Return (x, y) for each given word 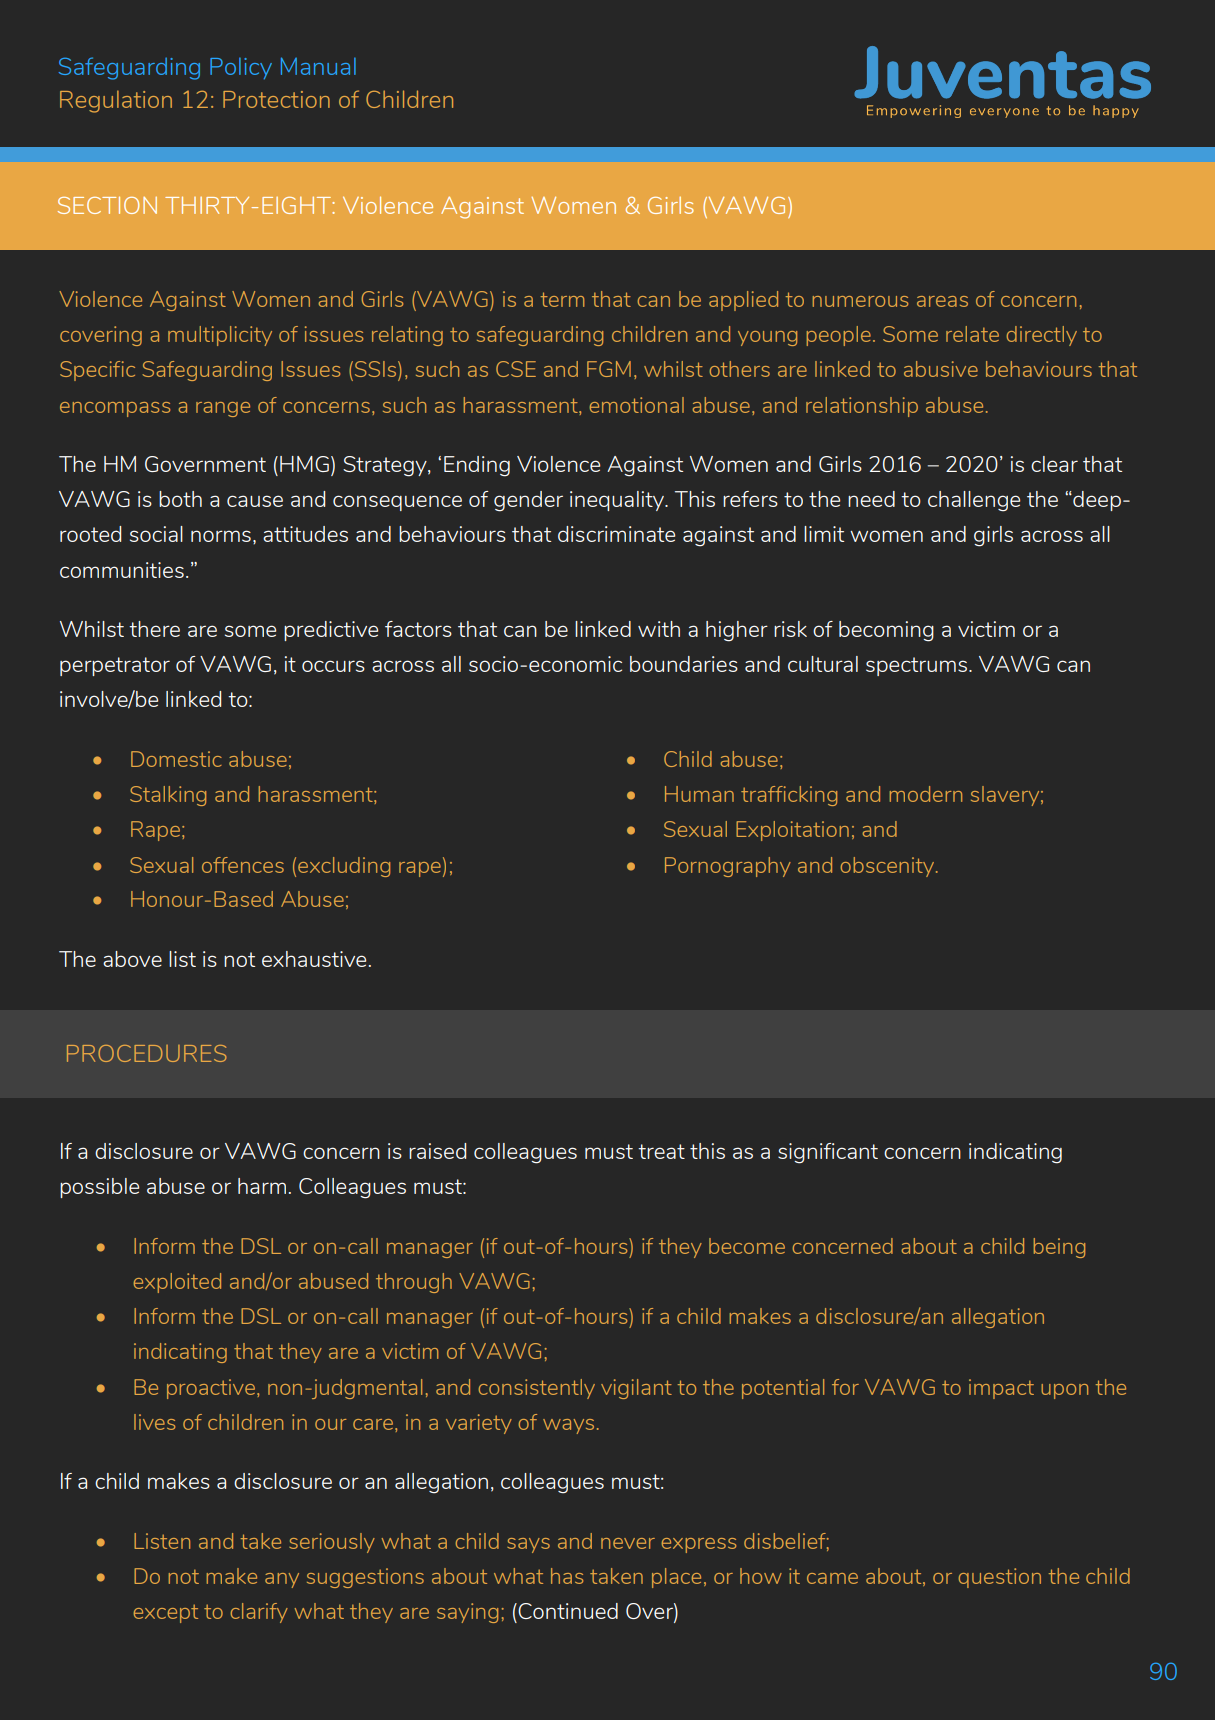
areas (942, 301)
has (567, 1576)
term (563, 299)
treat (661, 1151)
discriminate (616, 534)
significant (828, 1153)
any (282, 1580)
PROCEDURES (147, 1053)
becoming (886, 631)
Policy (241, 68)
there (154, 629)
